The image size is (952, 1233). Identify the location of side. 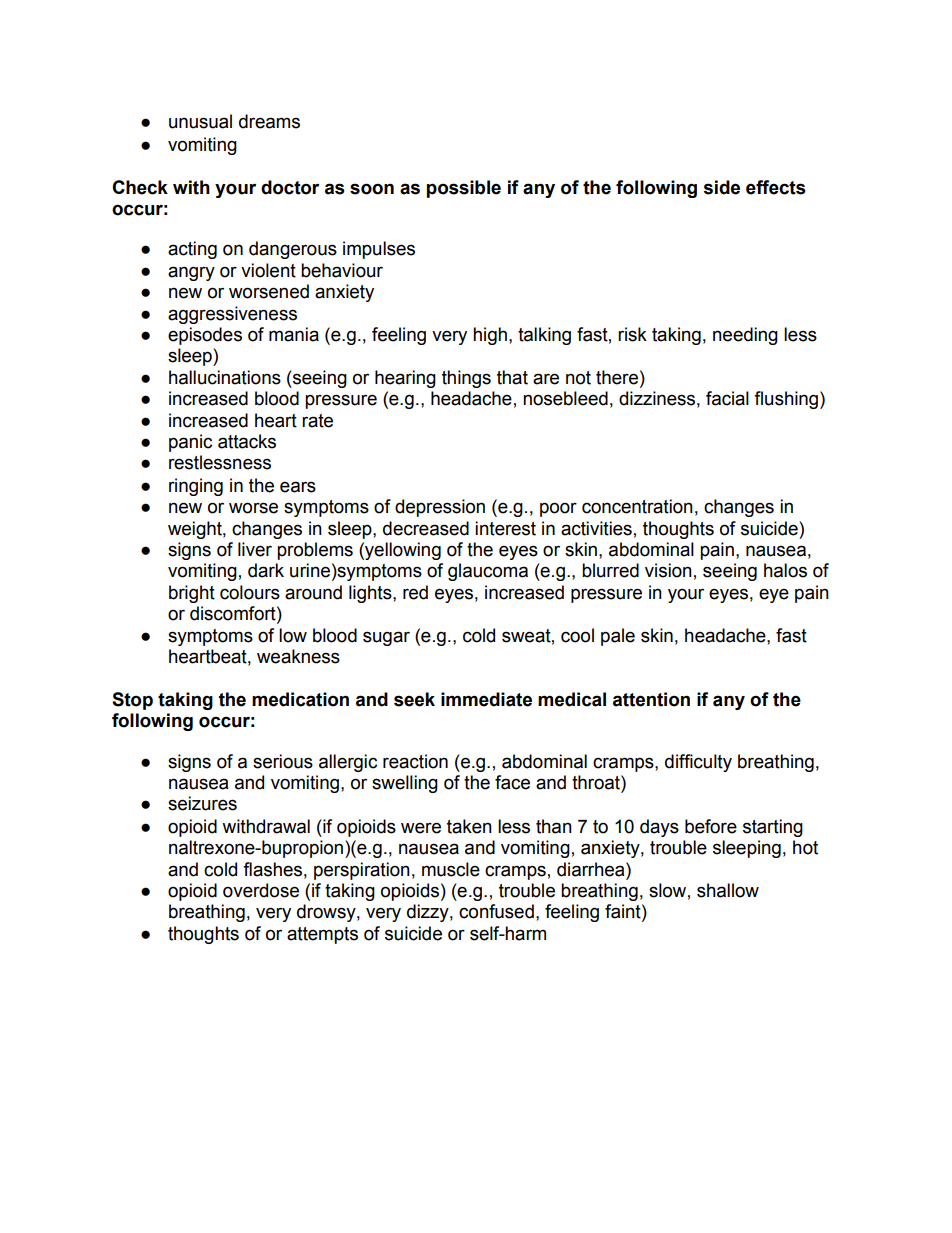
(722, 187).
